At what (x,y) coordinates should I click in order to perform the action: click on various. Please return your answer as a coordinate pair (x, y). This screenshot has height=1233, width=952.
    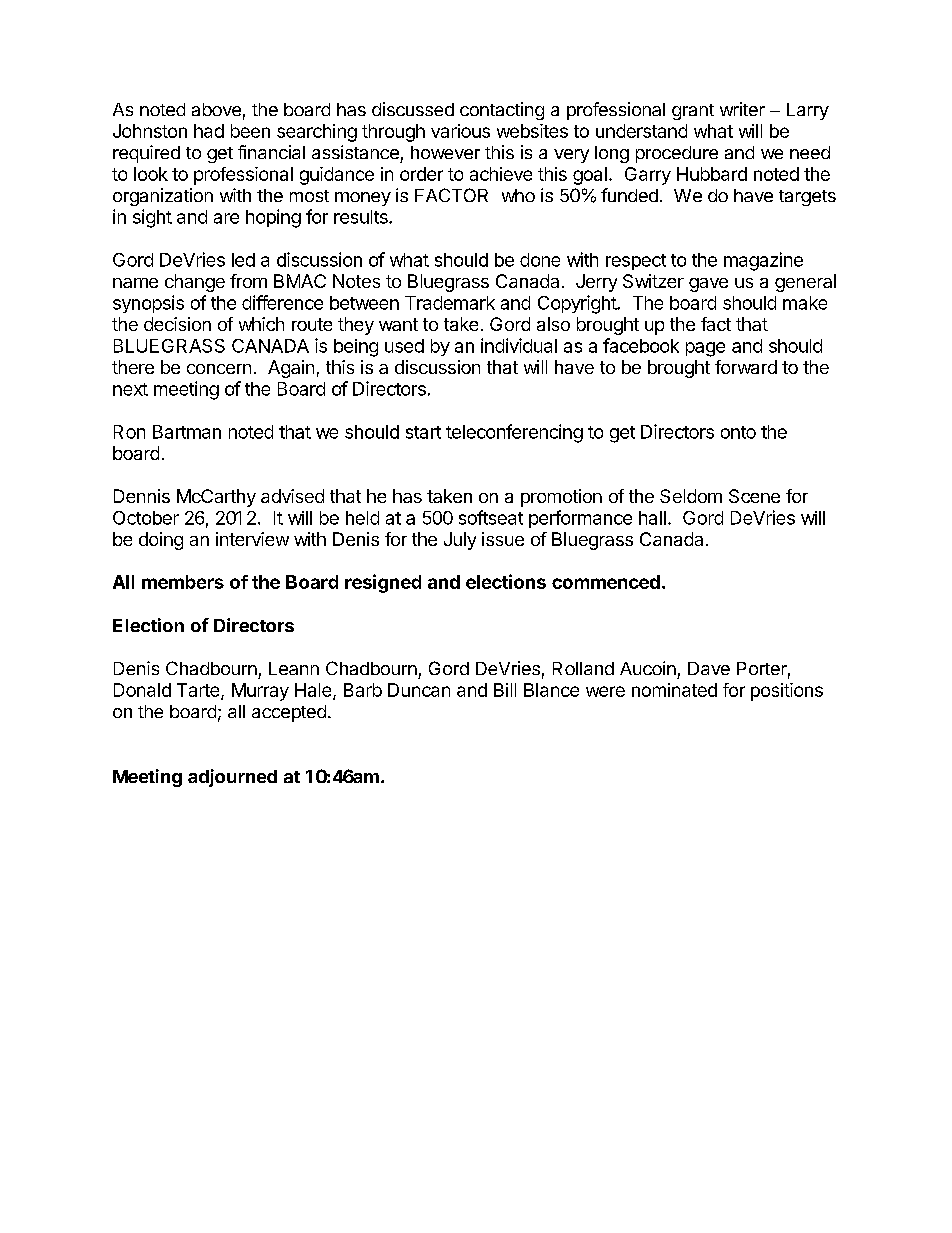
    Looking at the image, I should click on (460, 131).
